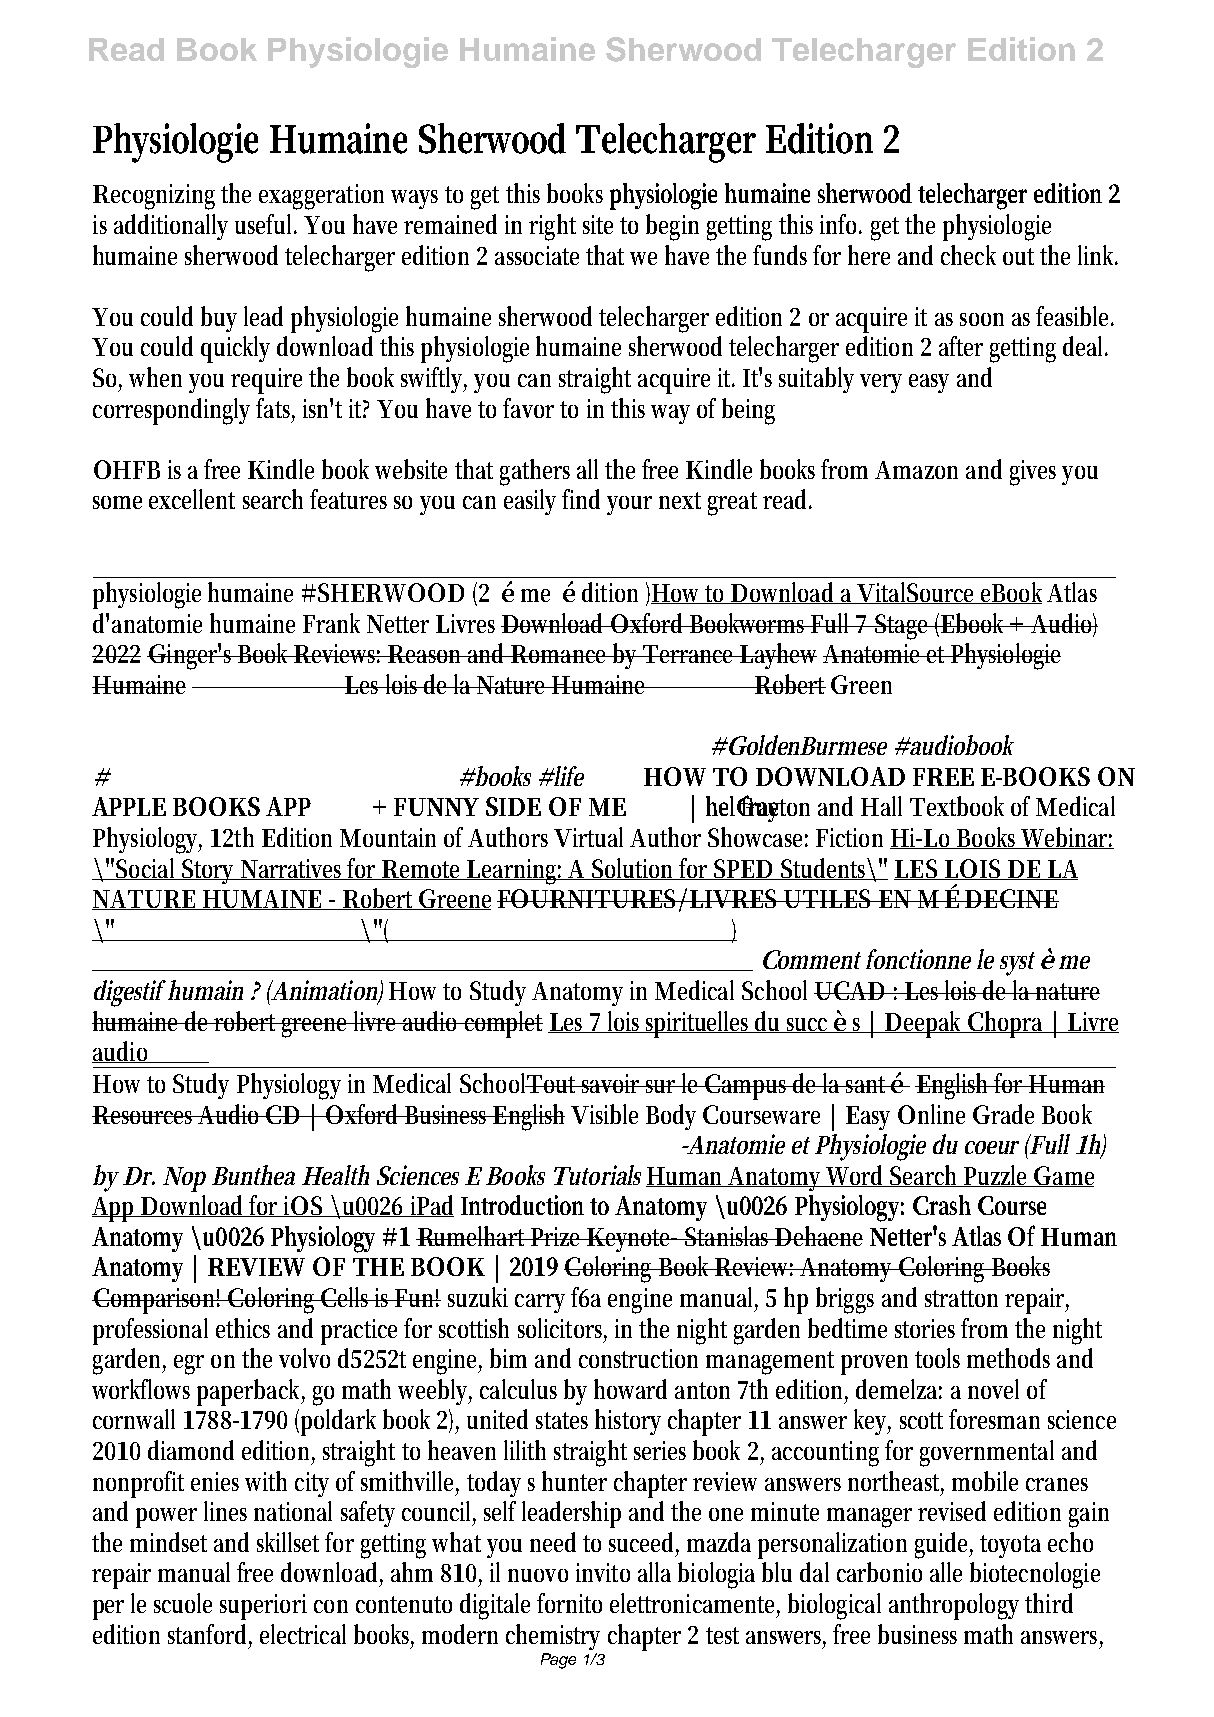  I want to click on check, so click(968, 255).
